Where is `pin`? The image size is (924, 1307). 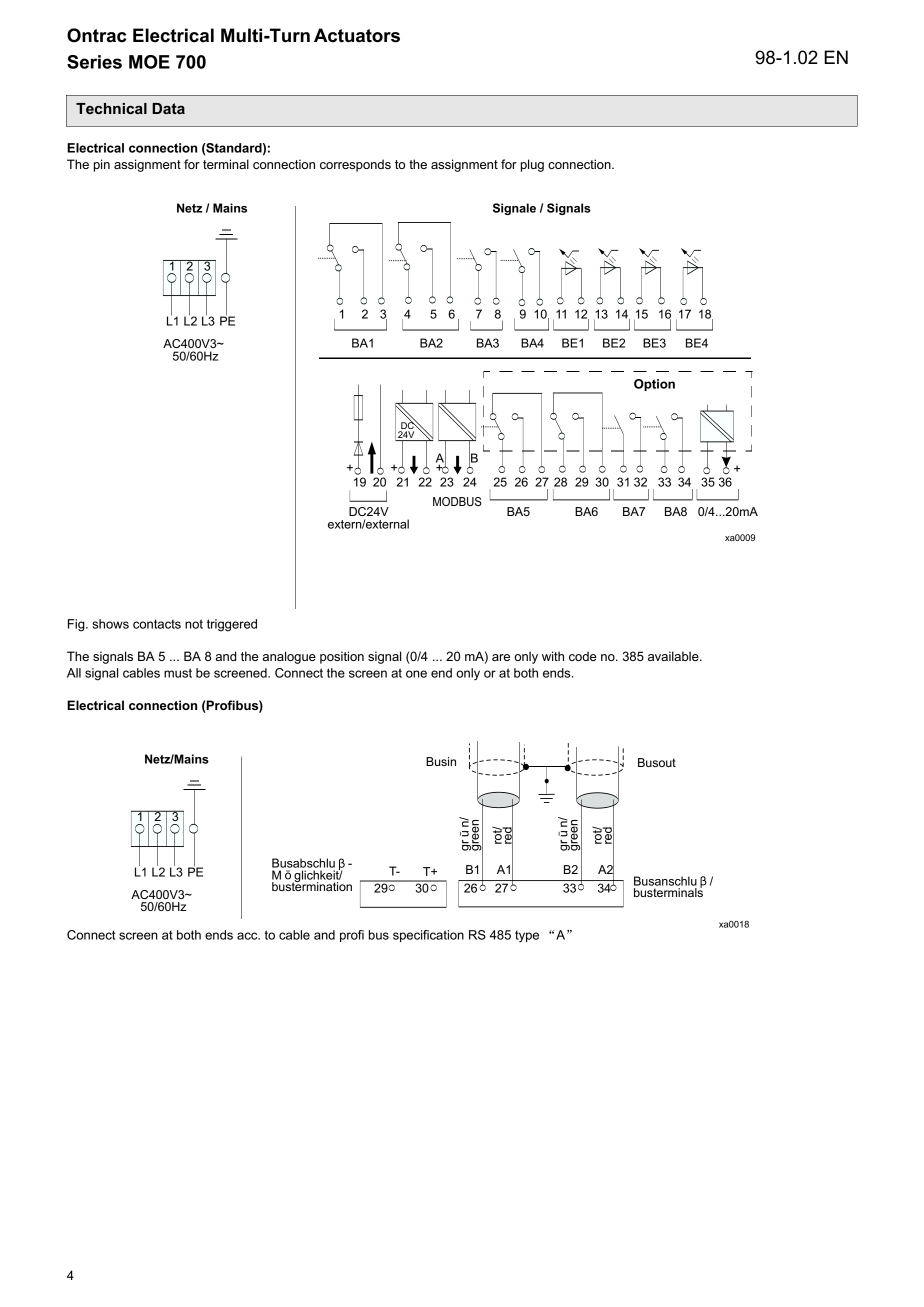 pin is located at coordinates (102, 165).
